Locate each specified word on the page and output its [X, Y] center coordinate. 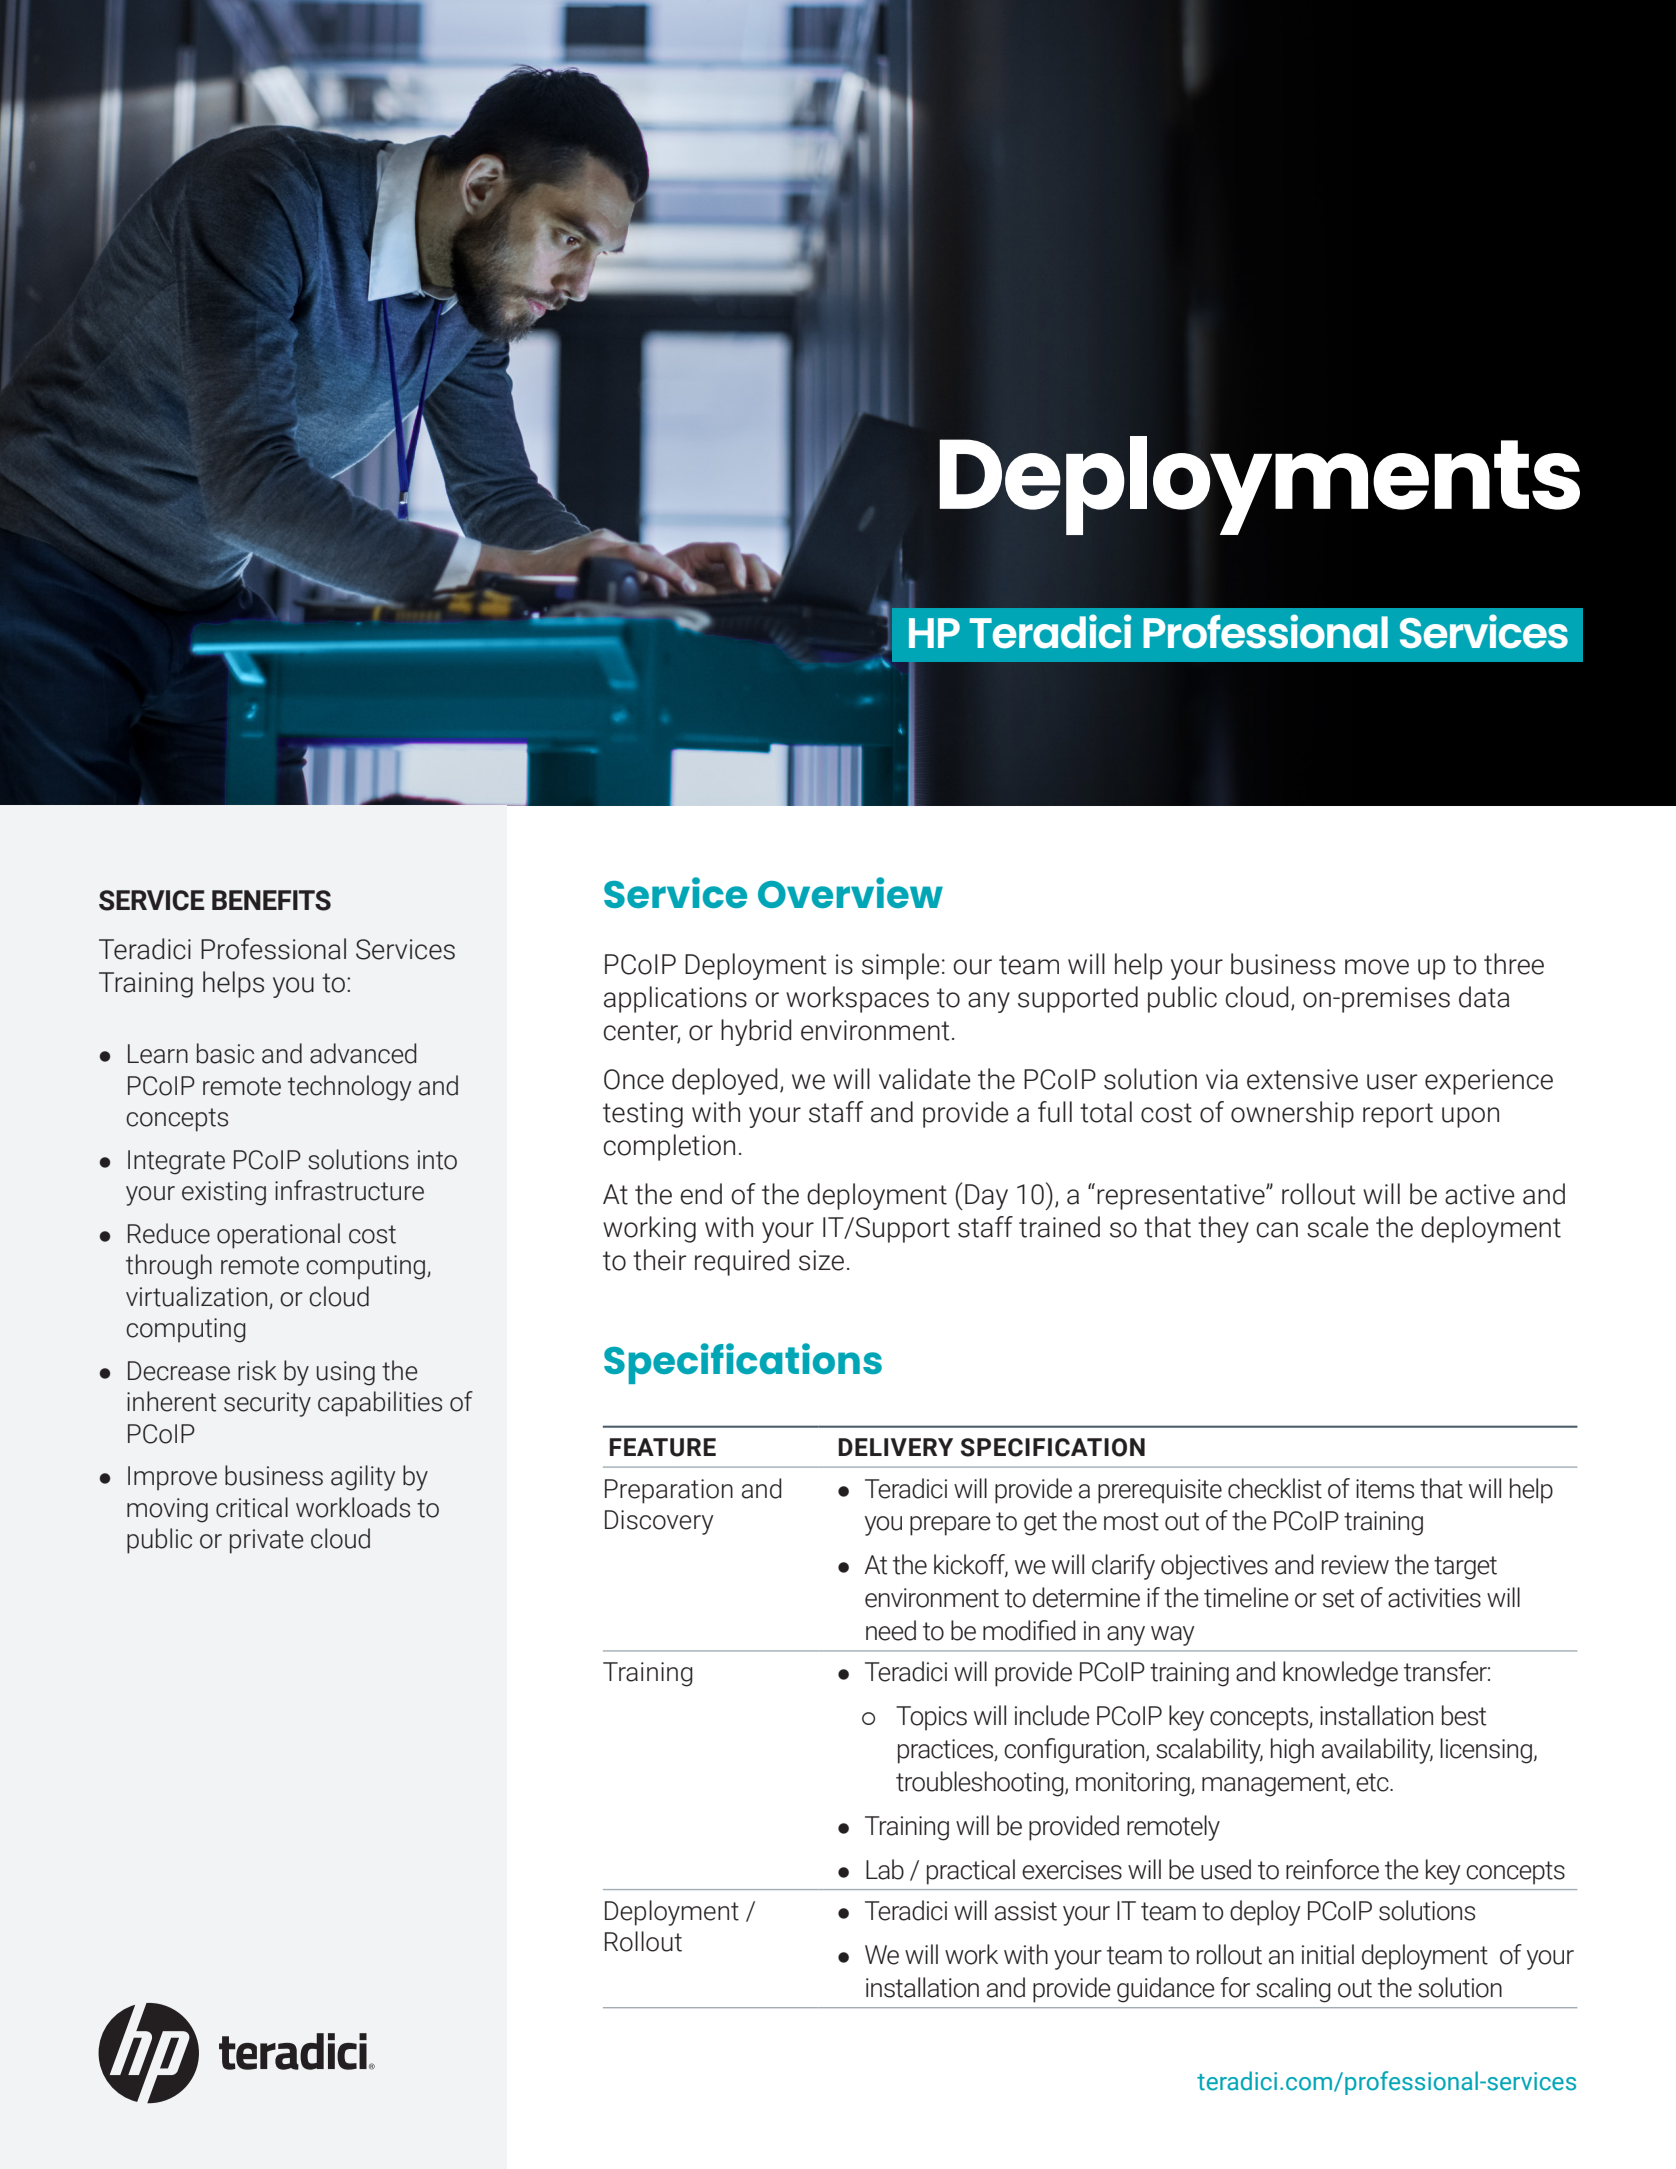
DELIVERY [895, 1447]
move [1377, 967]
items [1385, 1489]
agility [363, 1478]
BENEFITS [271, 900]
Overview [850, 892]
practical [971, 1872]
